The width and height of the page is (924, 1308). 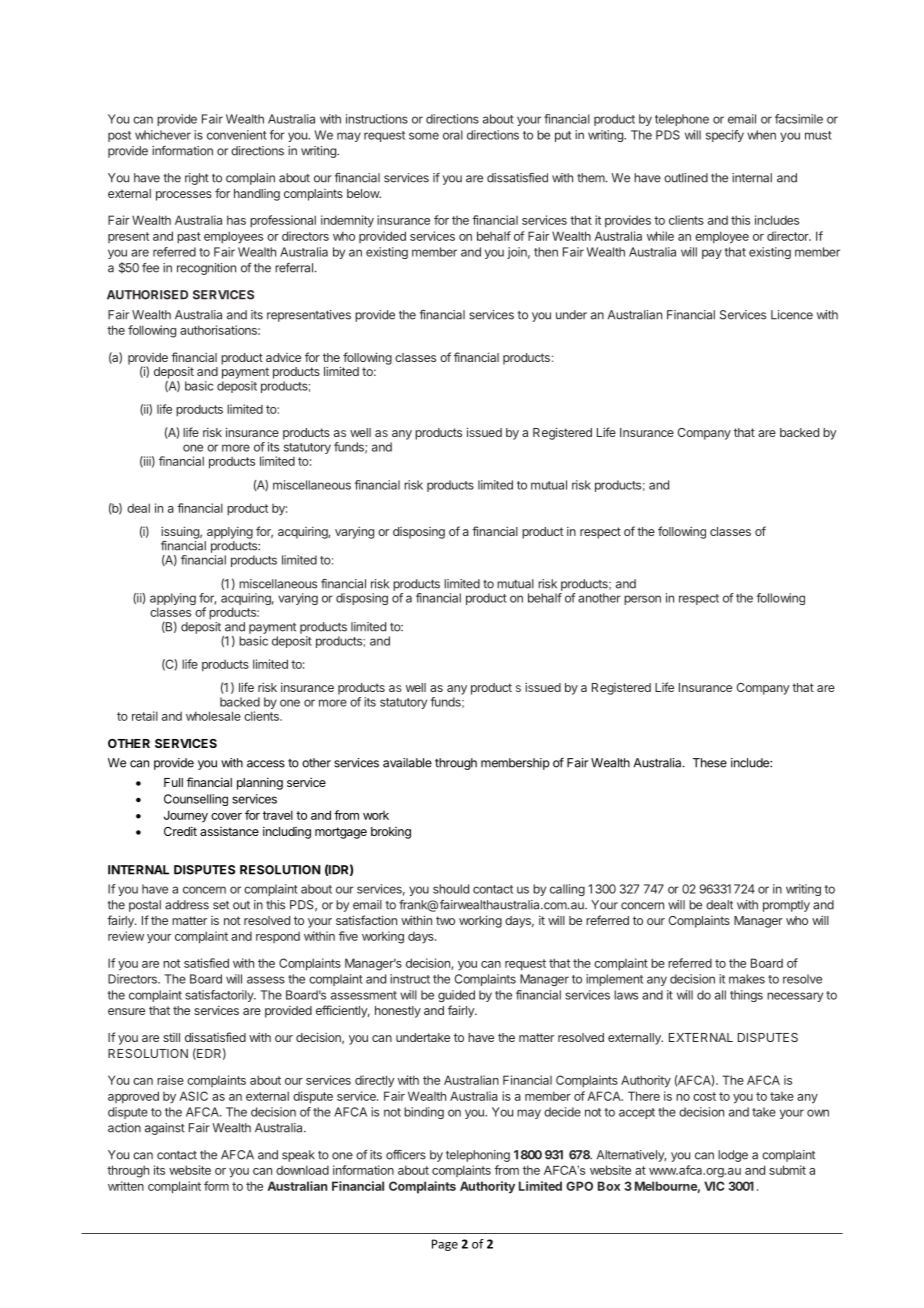 What do you see at coordinates (126, 1186) in the page?
I see `written` at bounding box center [126, 1186].
